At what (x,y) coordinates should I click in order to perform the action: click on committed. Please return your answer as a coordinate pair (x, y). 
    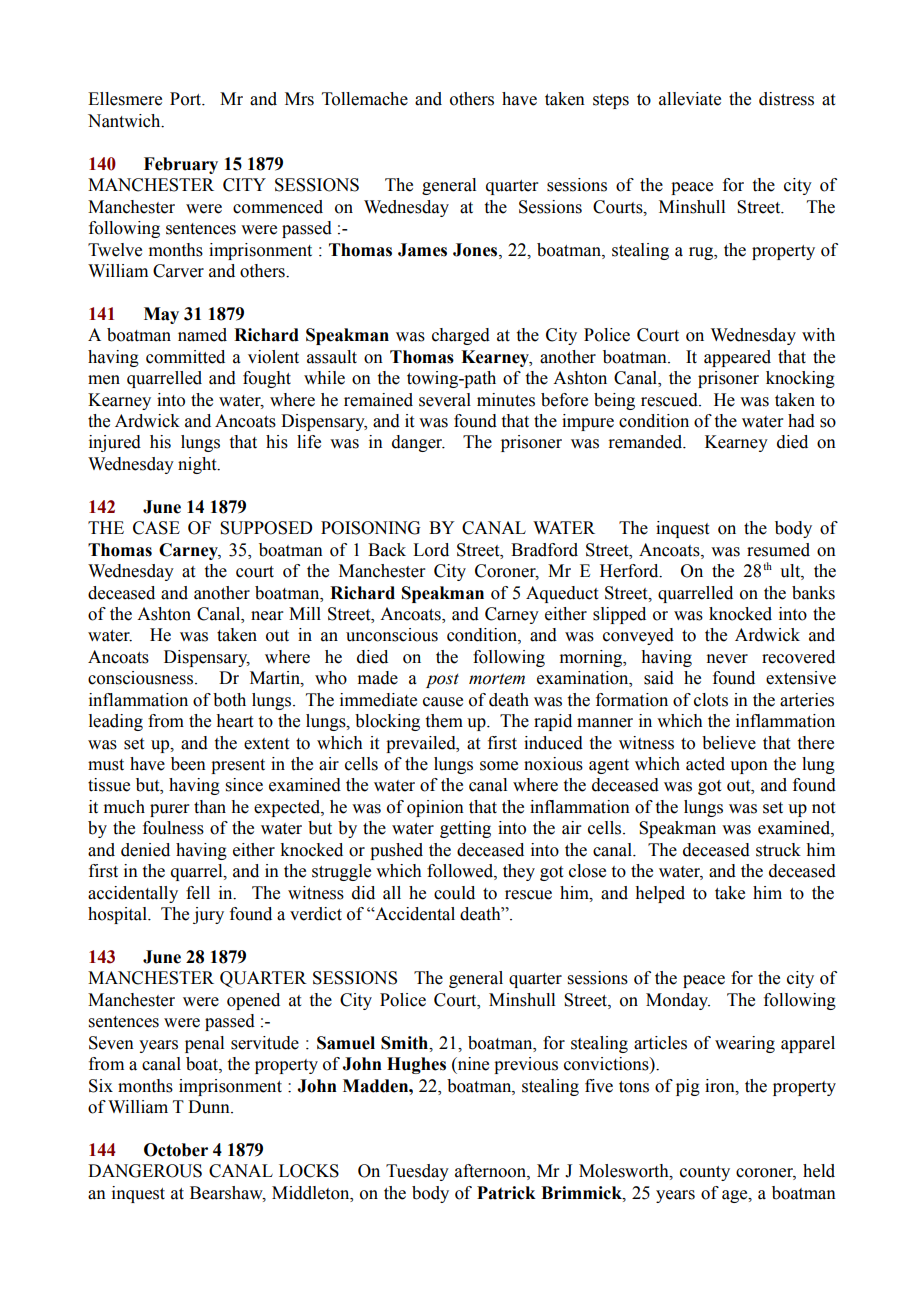
    Looking at the image, I should click on (185, 357).
